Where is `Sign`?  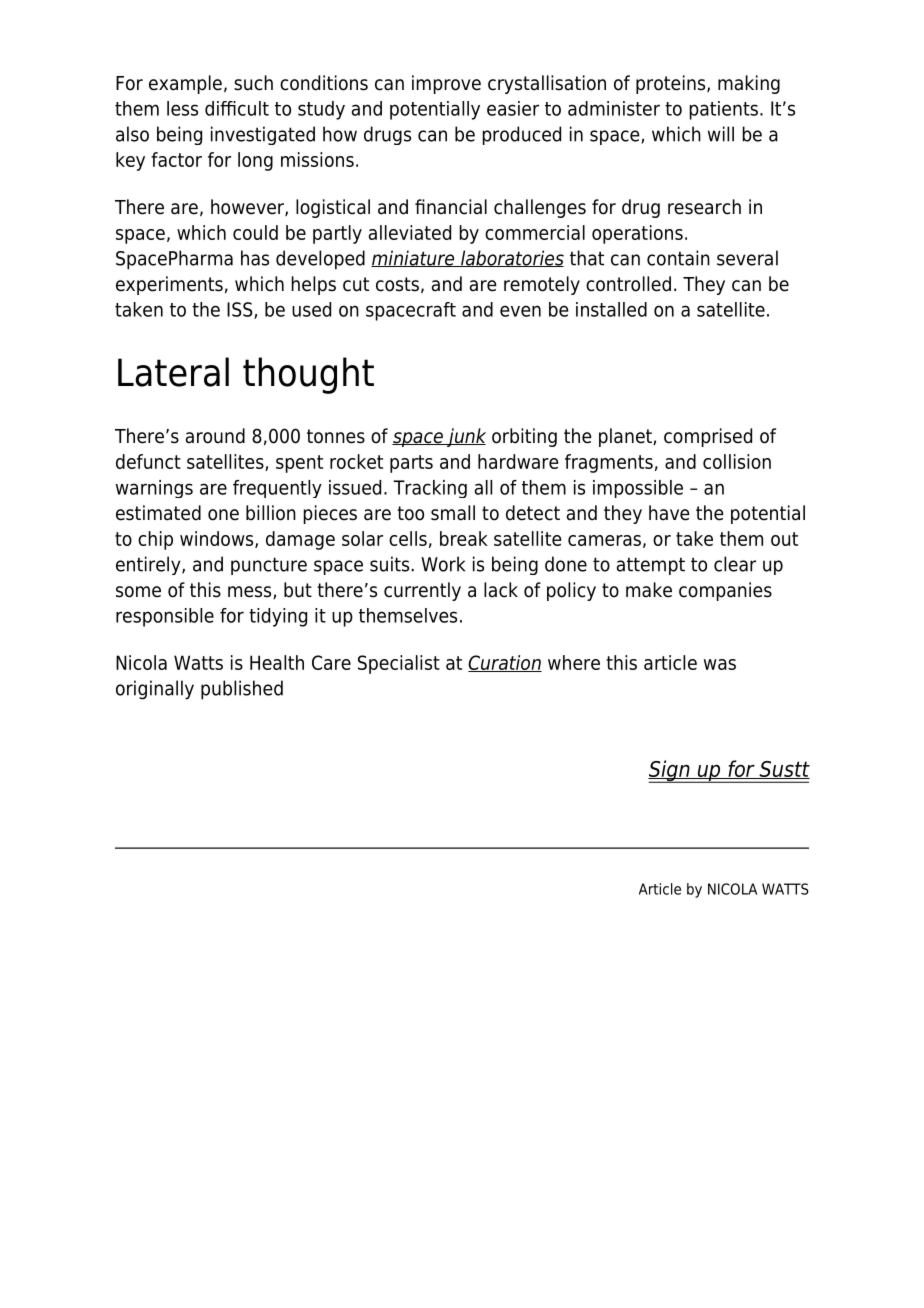 Sign is located at coordinates (670, 771).
